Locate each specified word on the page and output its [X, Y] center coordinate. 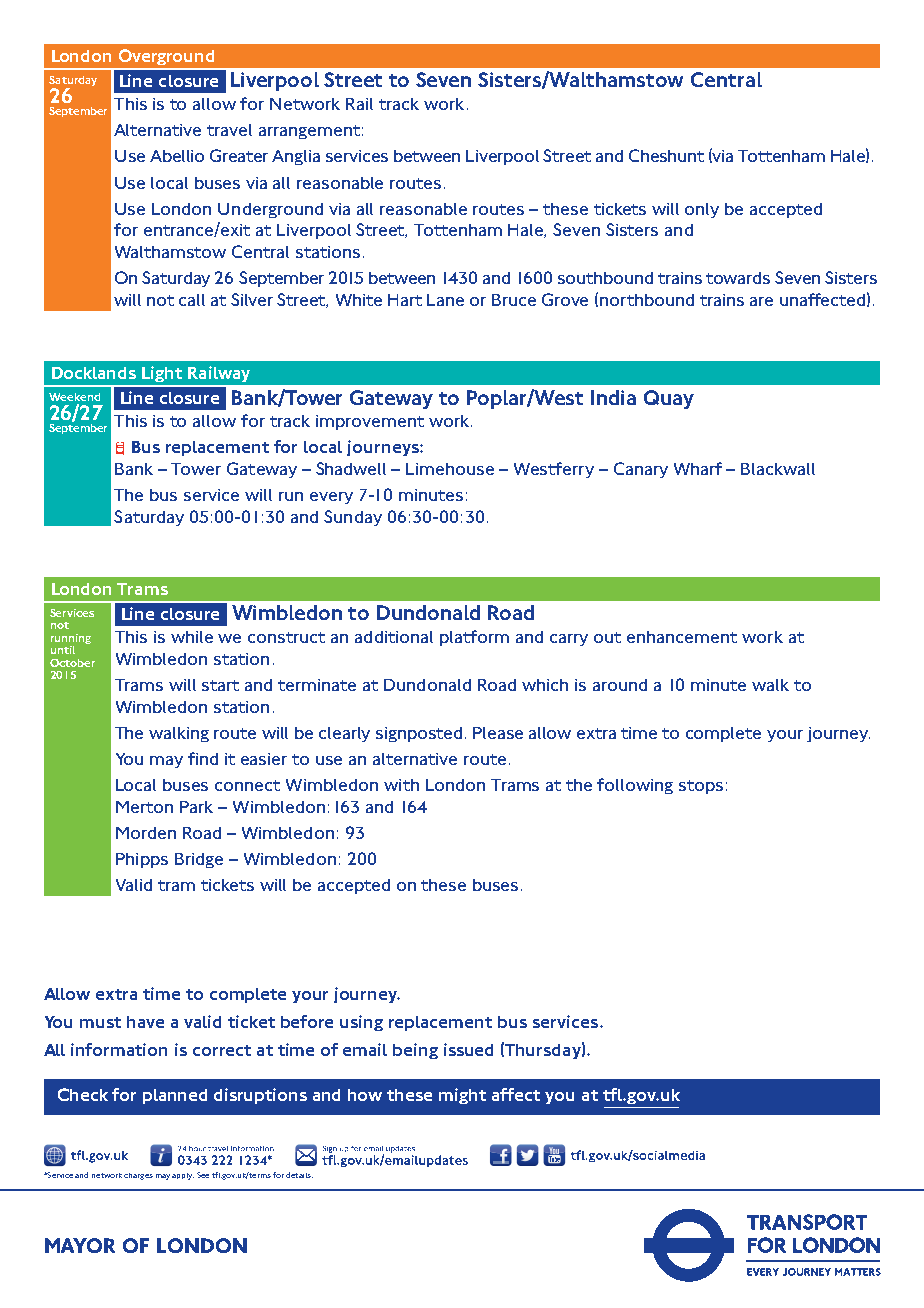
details [299, 1175]
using [361, 1023]
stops [701, 787]
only [702, 210]
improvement [370, 422]
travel [229, 130]
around [620, 685]
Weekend [74, 397]
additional [394, 637]
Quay [669, 399]
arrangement [309, 132]
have [145, 1022]
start [220, 685]
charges [138, 1176]
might [462, 1096]
